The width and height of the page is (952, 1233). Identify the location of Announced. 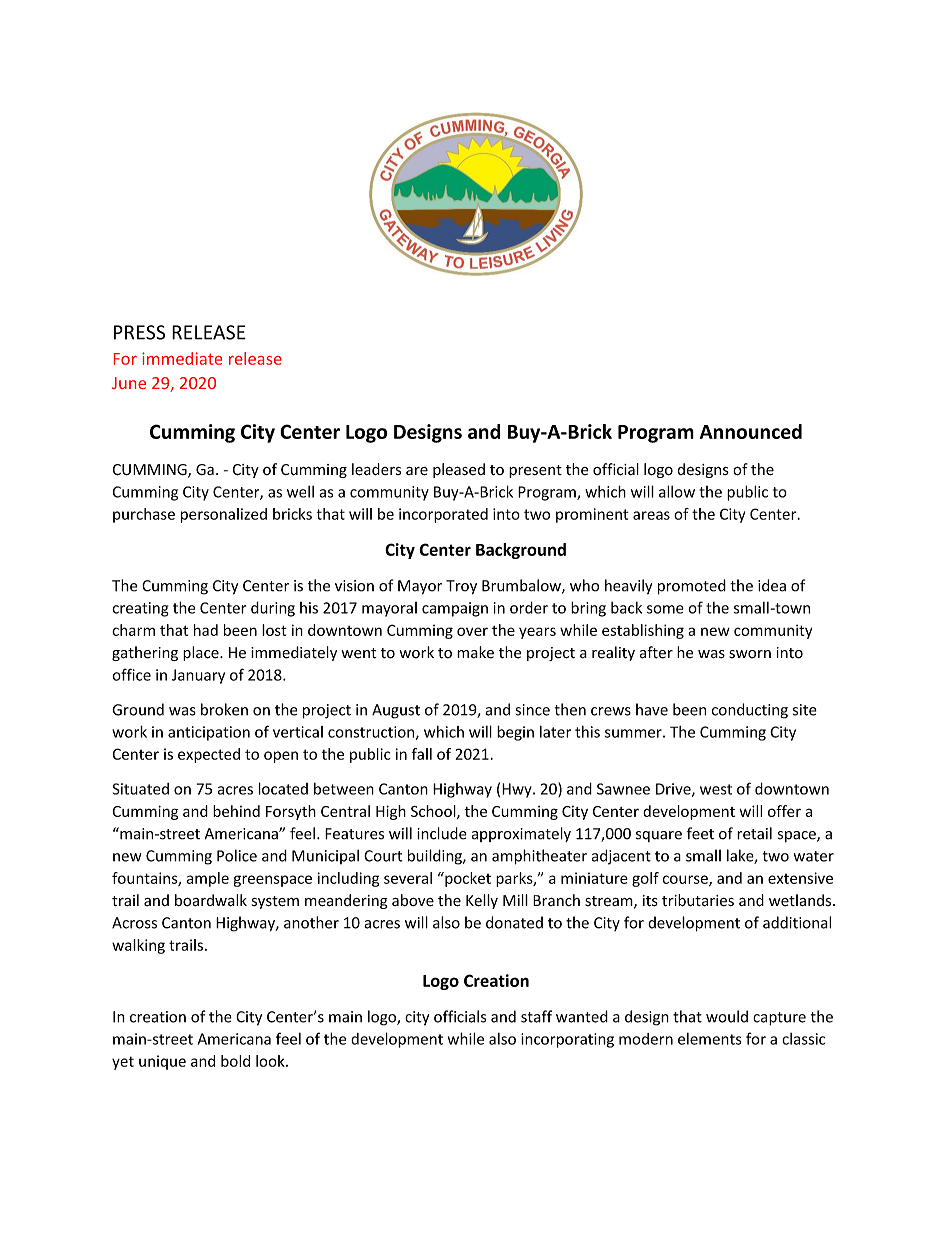
(751, 431).
